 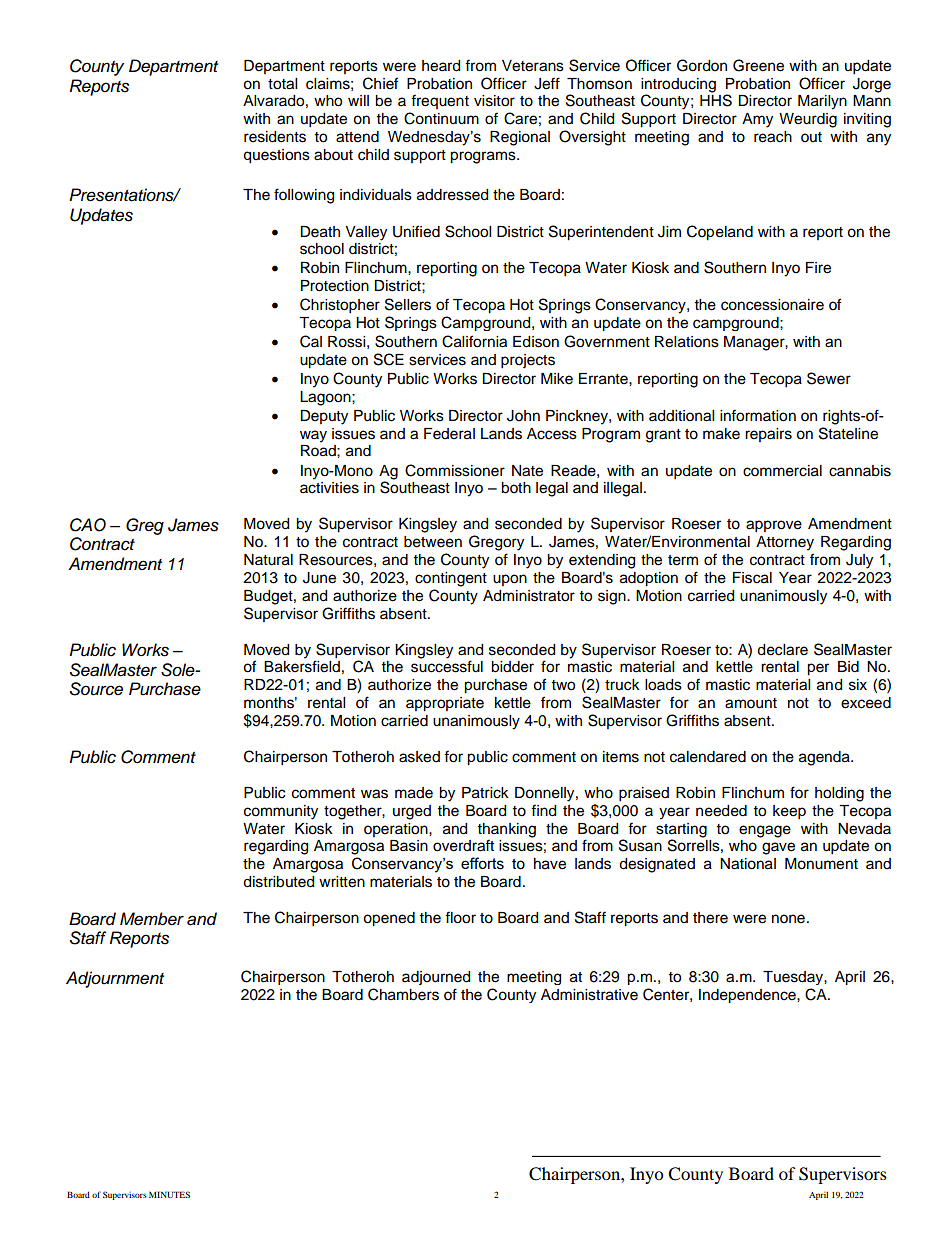 I want to click on visitor, so click(x=494, y=101).
